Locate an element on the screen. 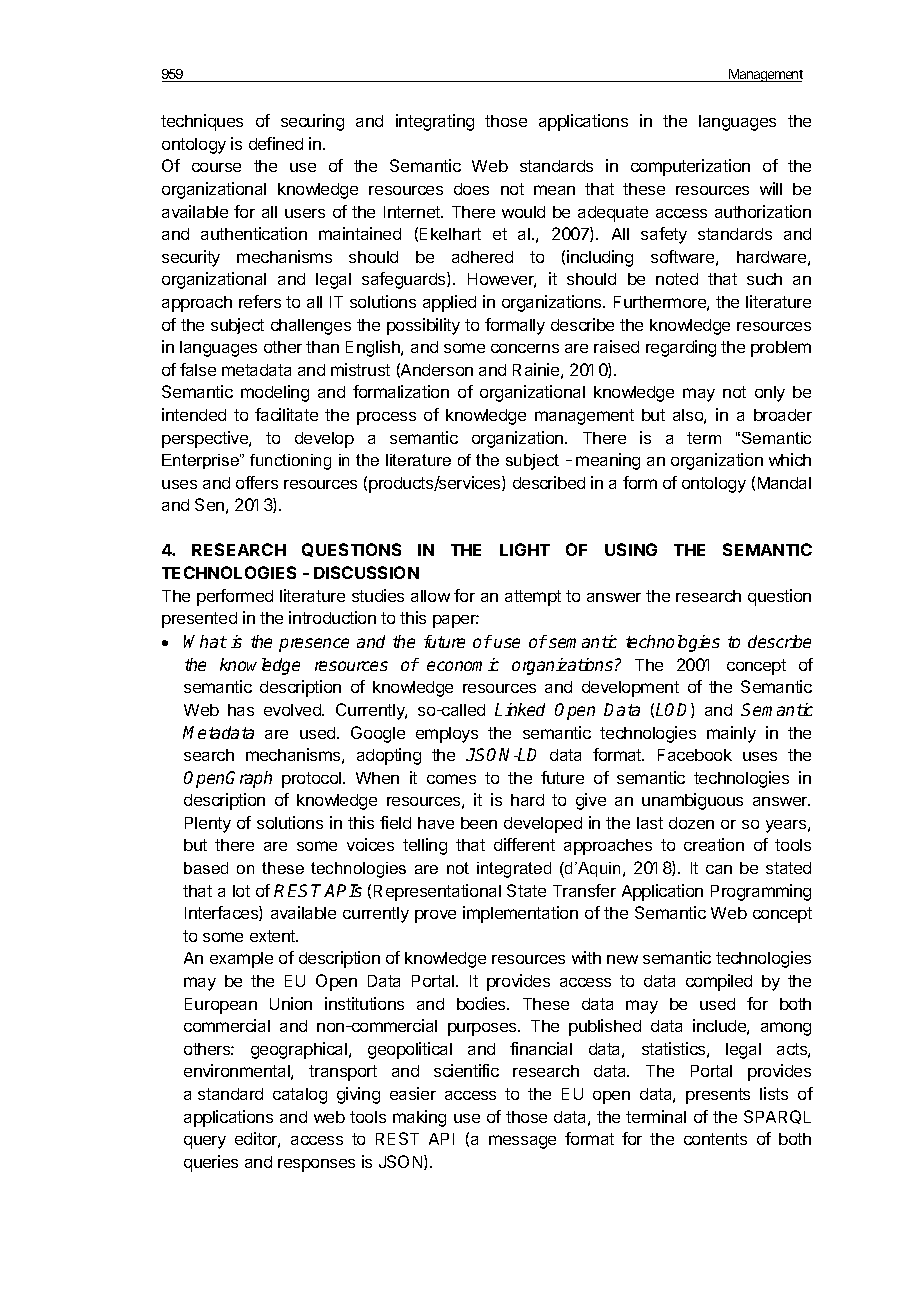 This screenshot has width=924, height=1308. defined is located at coordinates (276, 143).
